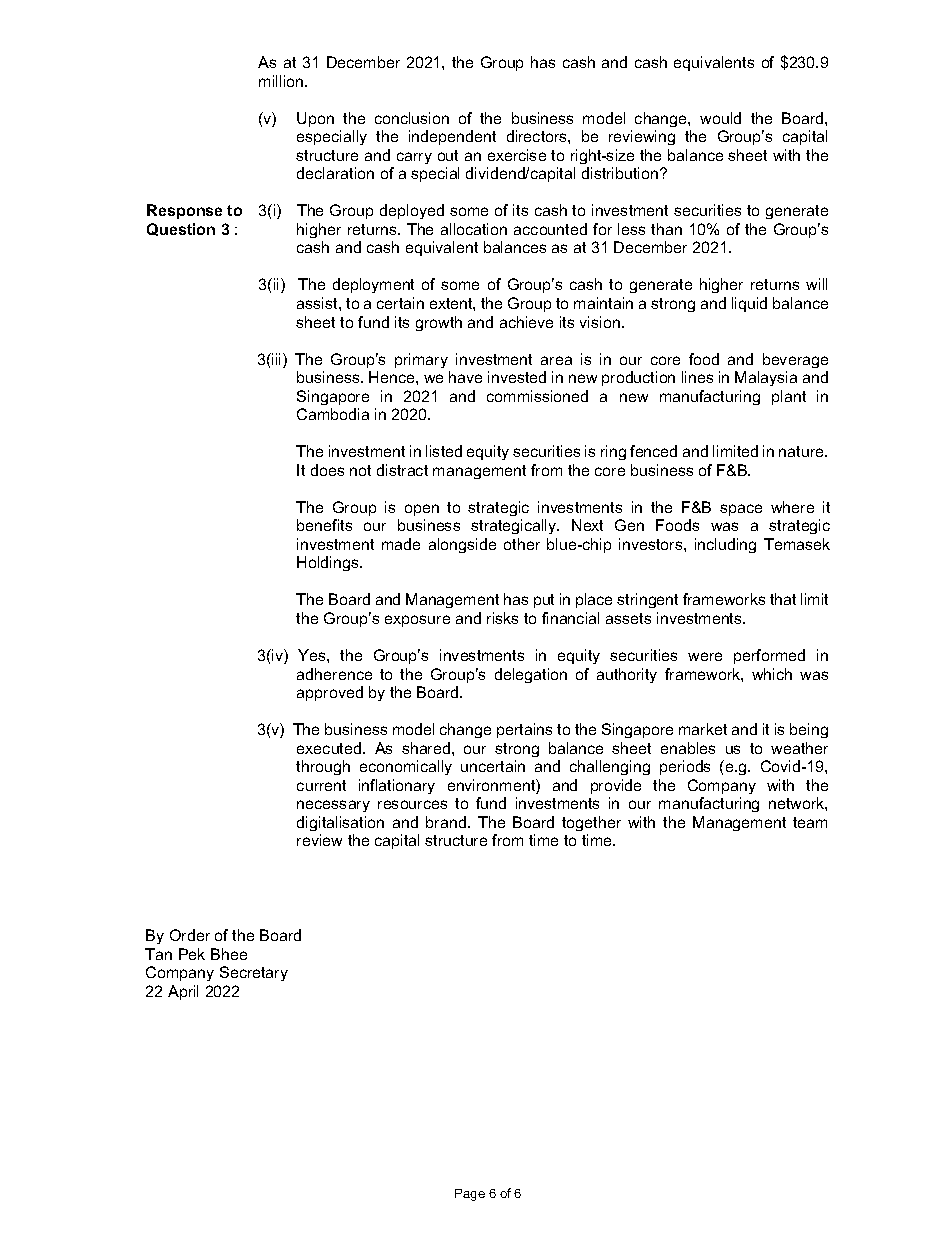 Image resolution: width=952 pixels, height=1233 pixels. What do you see at coordinates (766, 378) in the screenshot?
I see `Malaysia` at bounding box center [766, 378].
